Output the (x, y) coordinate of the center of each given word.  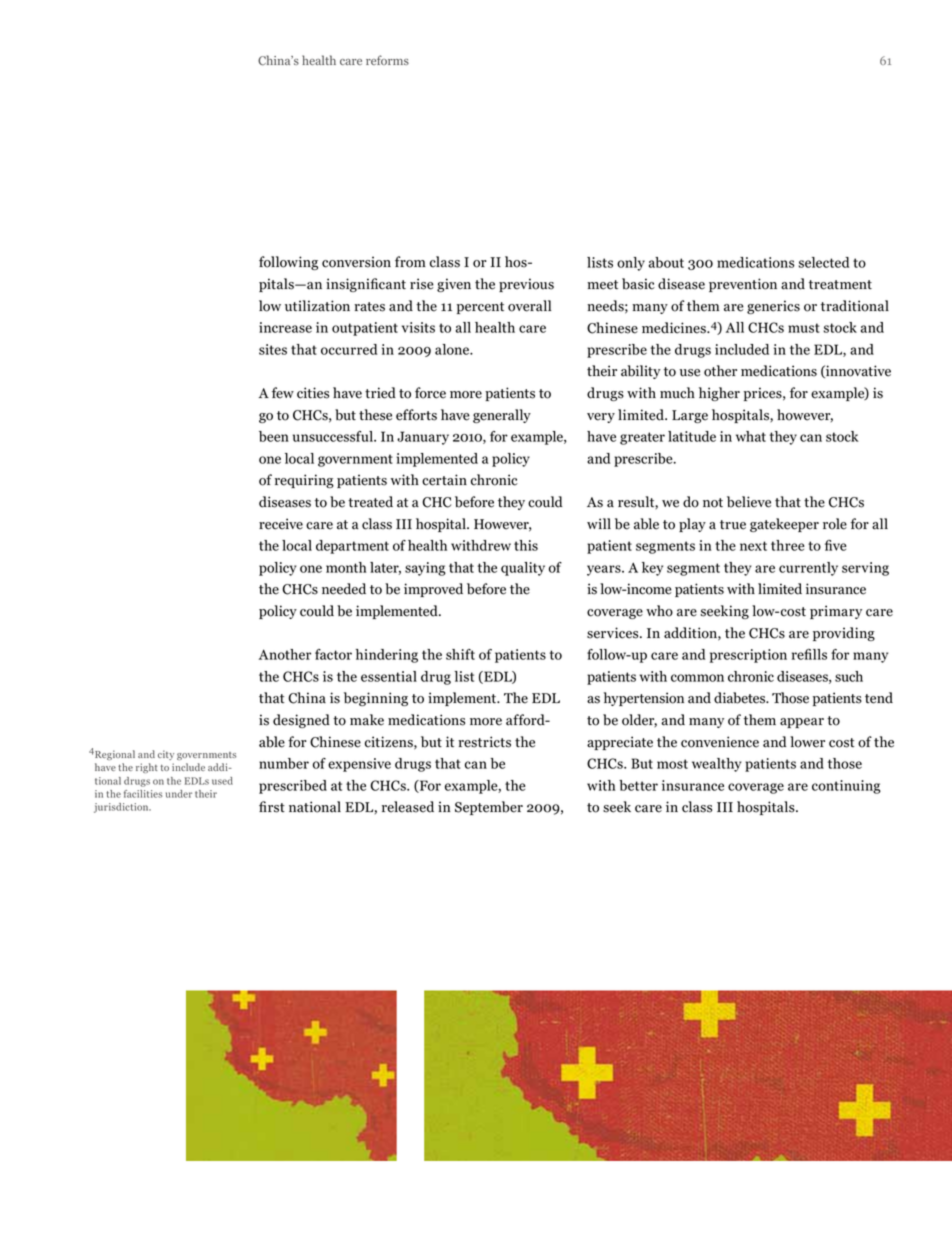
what (751, 436)
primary (836, 612)
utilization (317, 306)
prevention (743, 285)
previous (526, 285)
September (489, 808)
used (222, 781)
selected (824, 262)
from (410, 262)
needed (344, 589)
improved (433, 590)
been (274, 436)
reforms (387, 60)
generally (502, 416)
